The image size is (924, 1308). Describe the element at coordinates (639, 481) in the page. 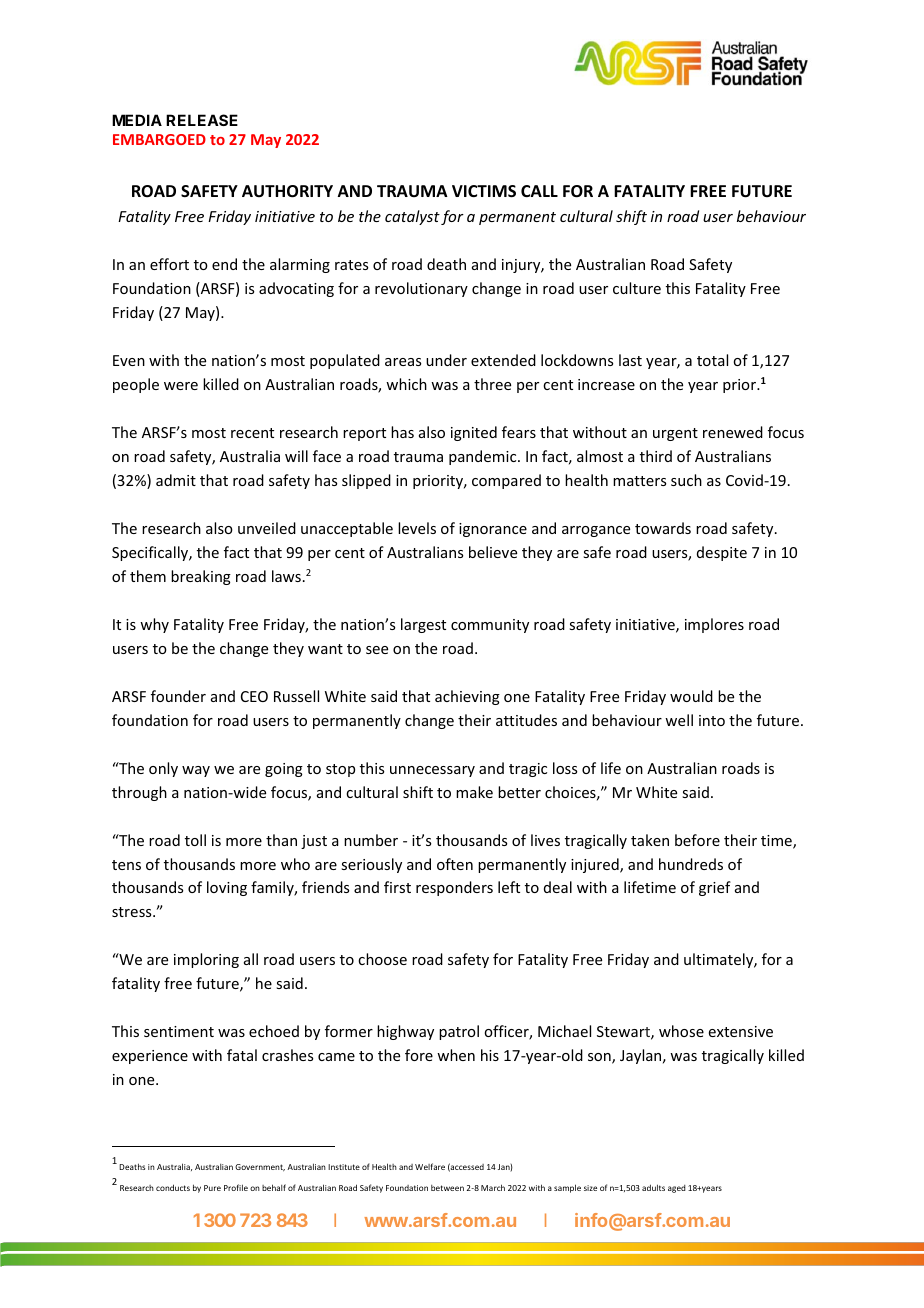

I see `matters` at that location.
